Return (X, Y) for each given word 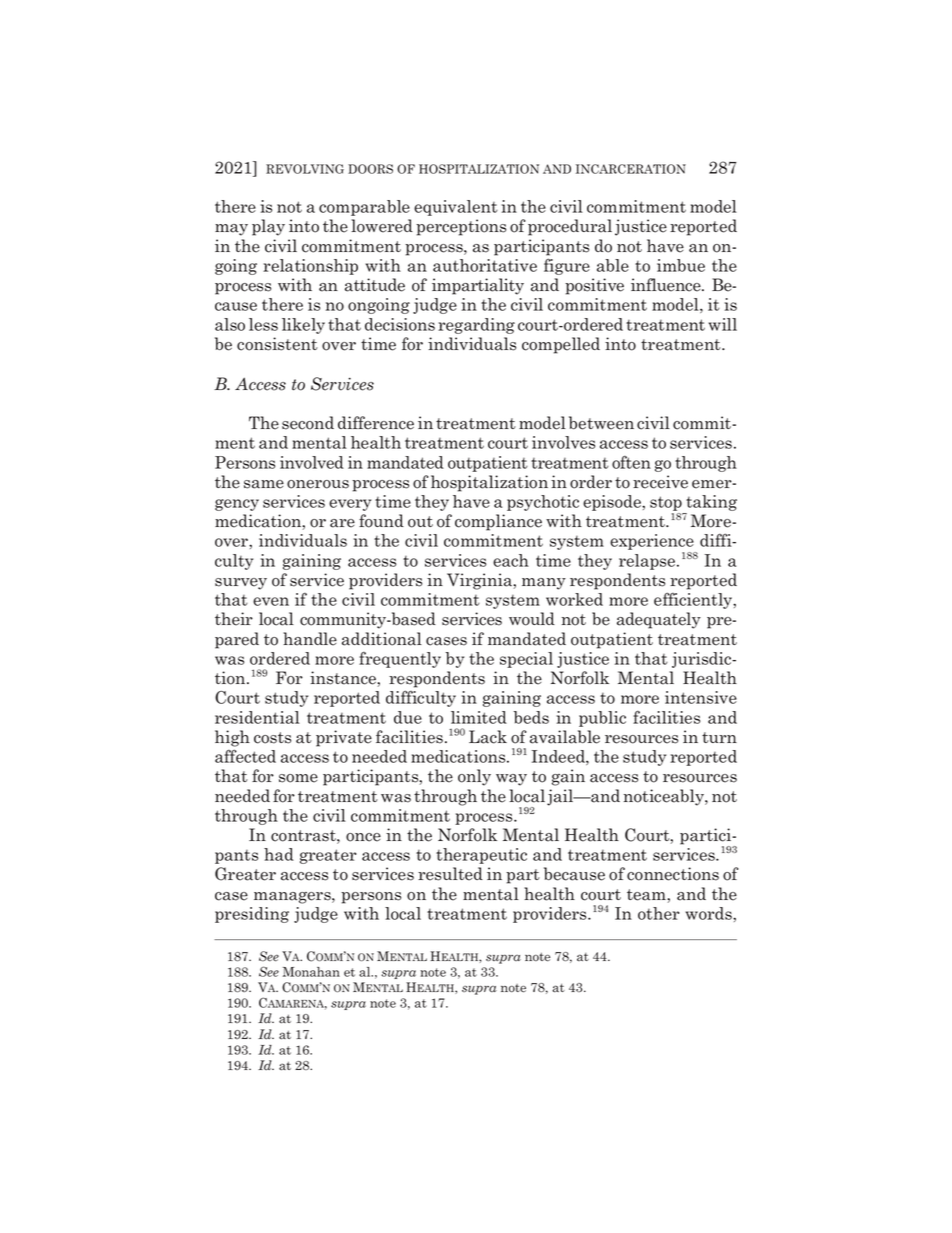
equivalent (456, 208)
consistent (277, 344)
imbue (681, 265)
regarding (476, 326)
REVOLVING (305, 169)
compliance (498, 522)
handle (310, 639)
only (474, 777)
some (298, 778)
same (264, 484)
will (723, 324)
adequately (659, 620)
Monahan (311, 972)
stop (666, 503)
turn (719, 737)
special (526, 660)
